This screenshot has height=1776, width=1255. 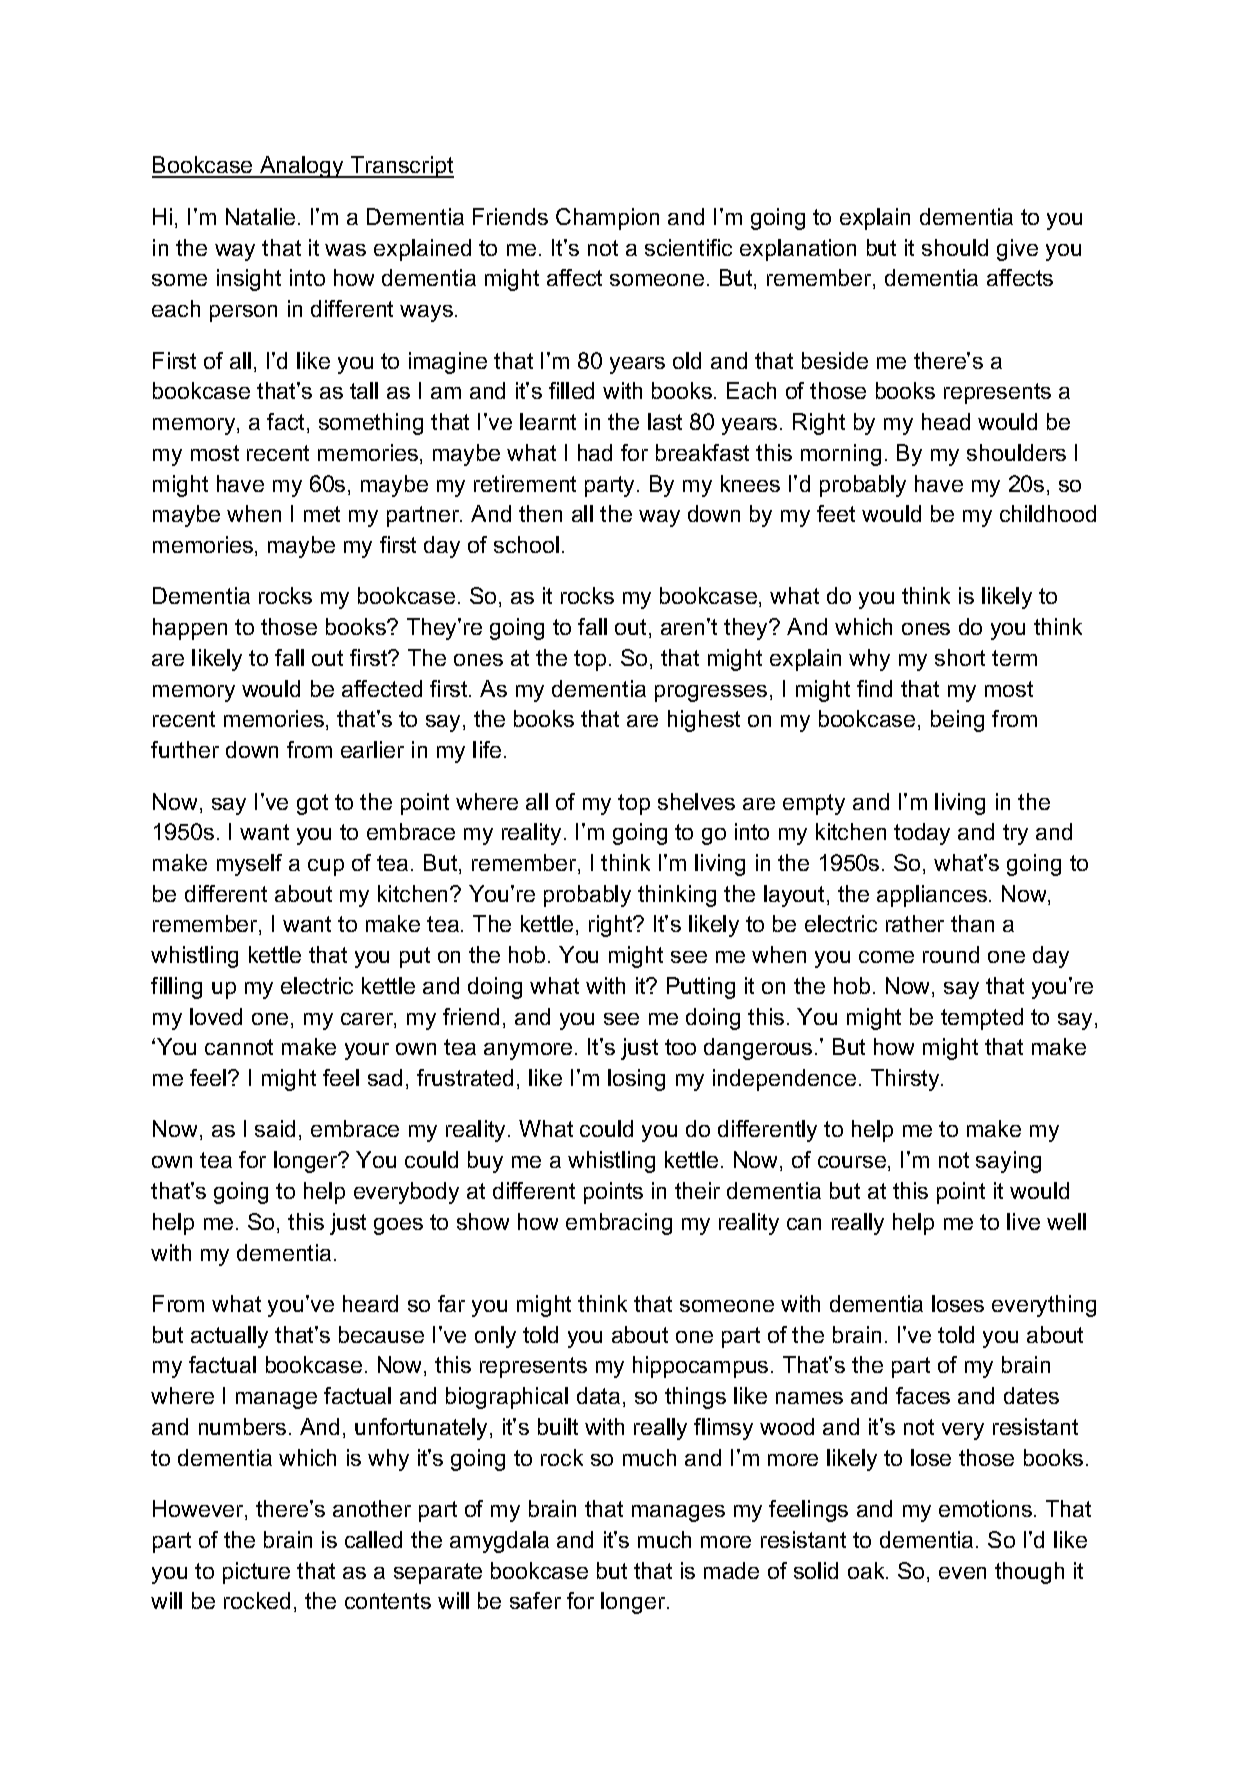 What do you see at coordinates (607, 219) in the screenshot?
I see `Champion` at bounding box center [607, 219].
